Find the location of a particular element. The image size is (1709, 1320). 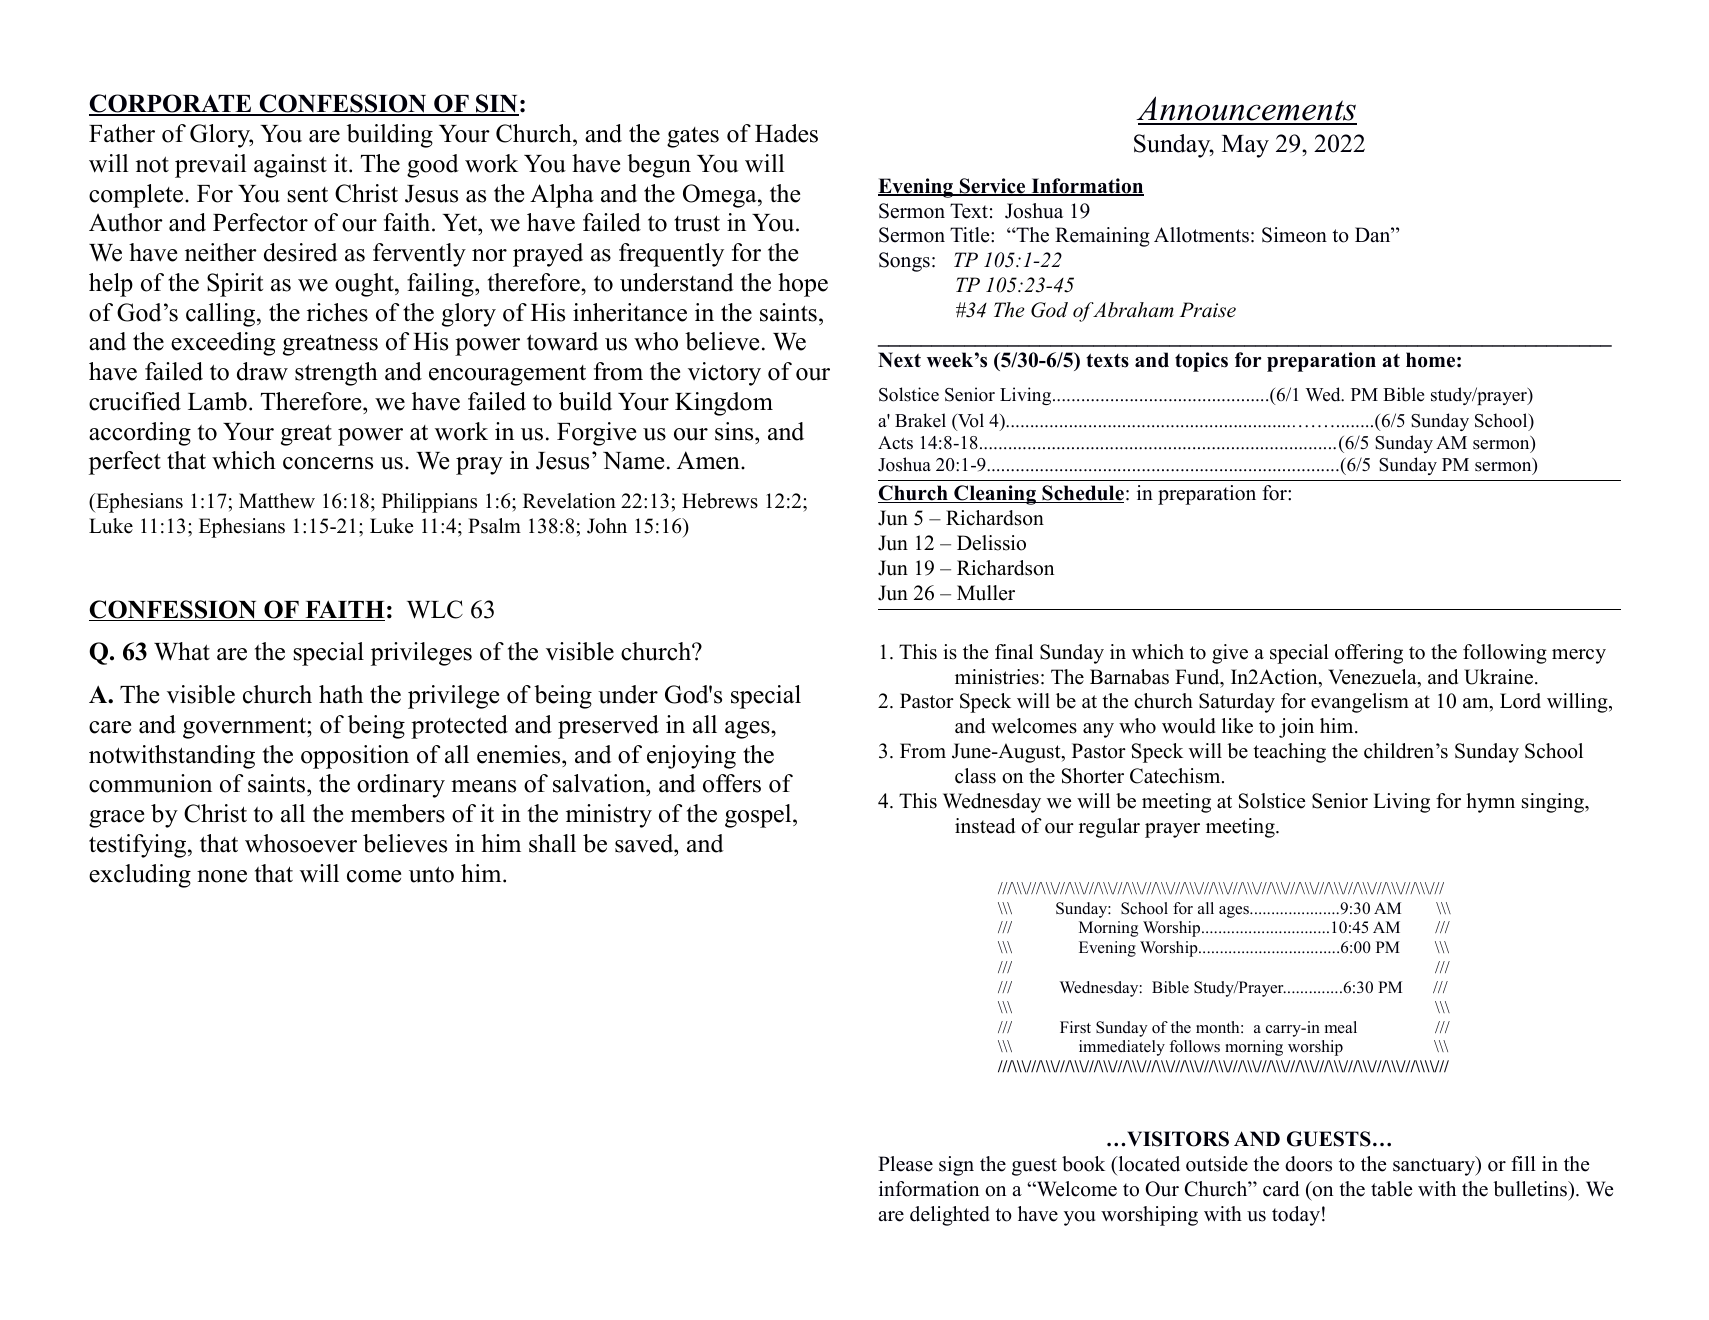

offers is located at coordinates (732, 783).
